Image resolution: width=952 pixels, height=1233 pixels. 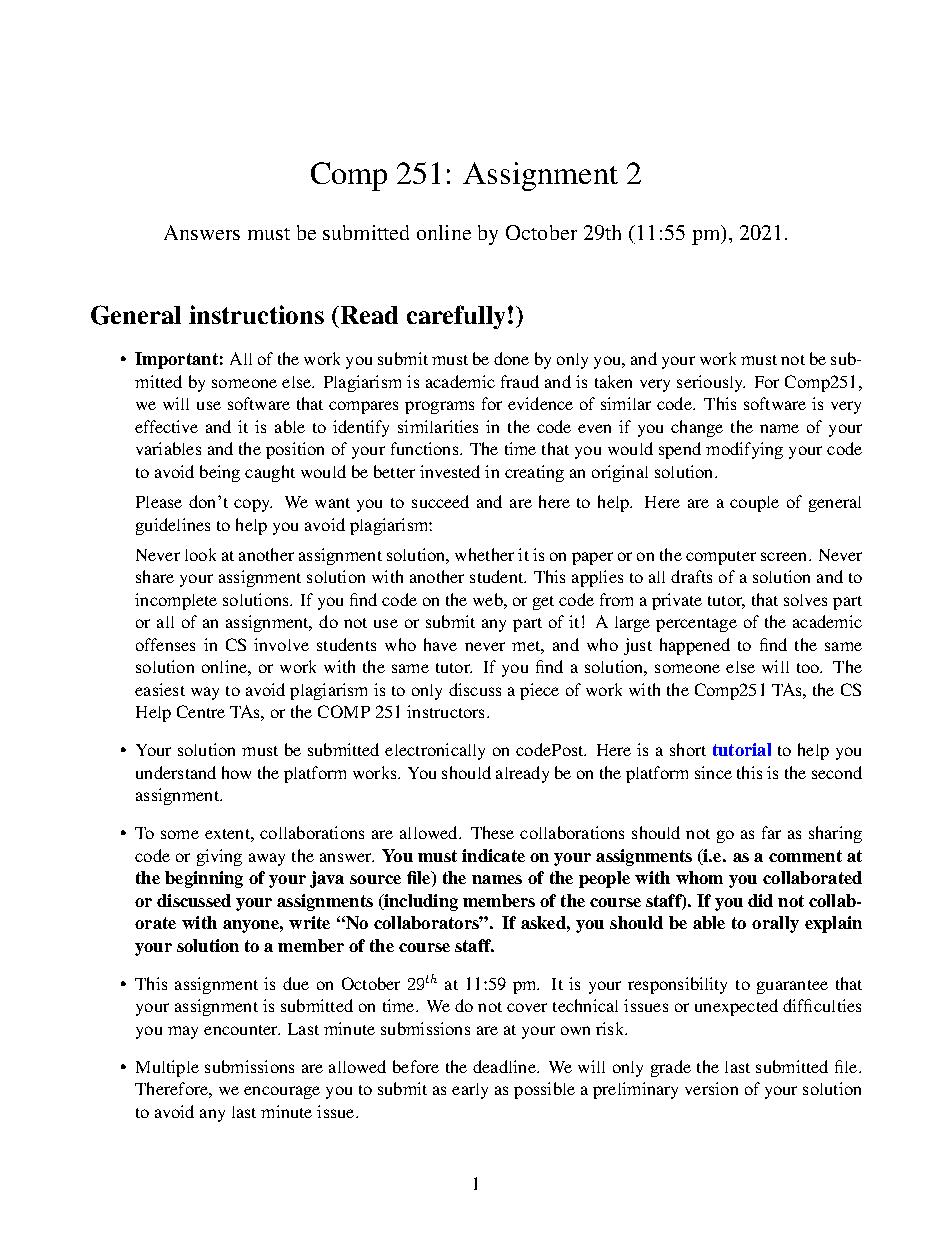 What do you see at coordinates (282, 1092) in the image?
I see `encourage` at bounding box center [282, 1092].
